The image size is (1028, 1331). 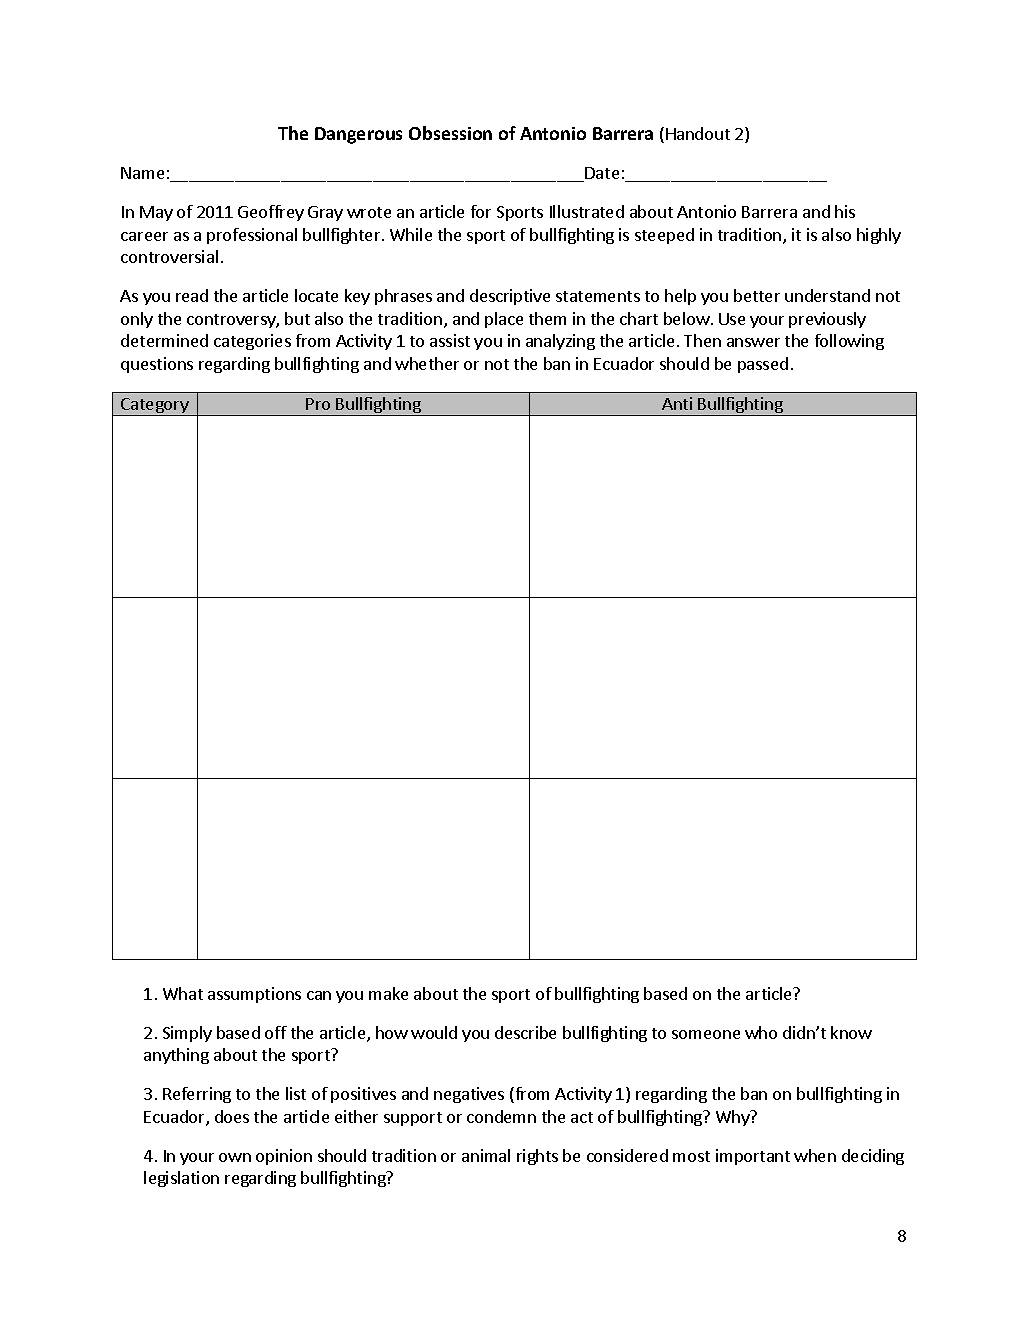 I want to click on Geoffrey, so click(x=271, y=213).
